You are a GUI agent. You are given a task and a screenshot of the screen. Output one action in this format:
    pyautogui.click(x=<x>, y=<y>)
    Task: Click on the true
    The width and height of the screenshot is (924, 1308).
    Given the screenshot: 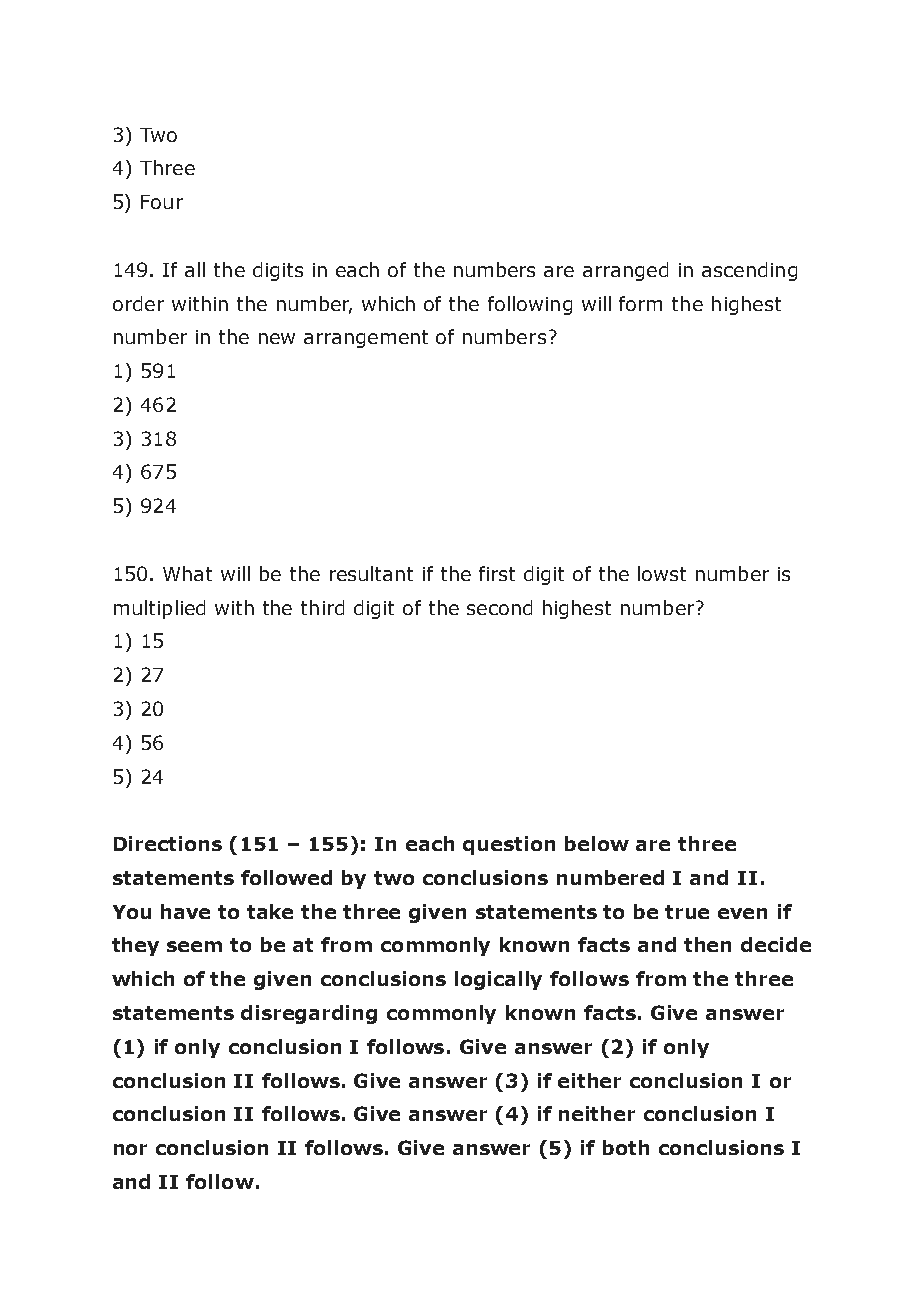 What is the action you would take?
    pyautogui.click(x=687, y=912)
